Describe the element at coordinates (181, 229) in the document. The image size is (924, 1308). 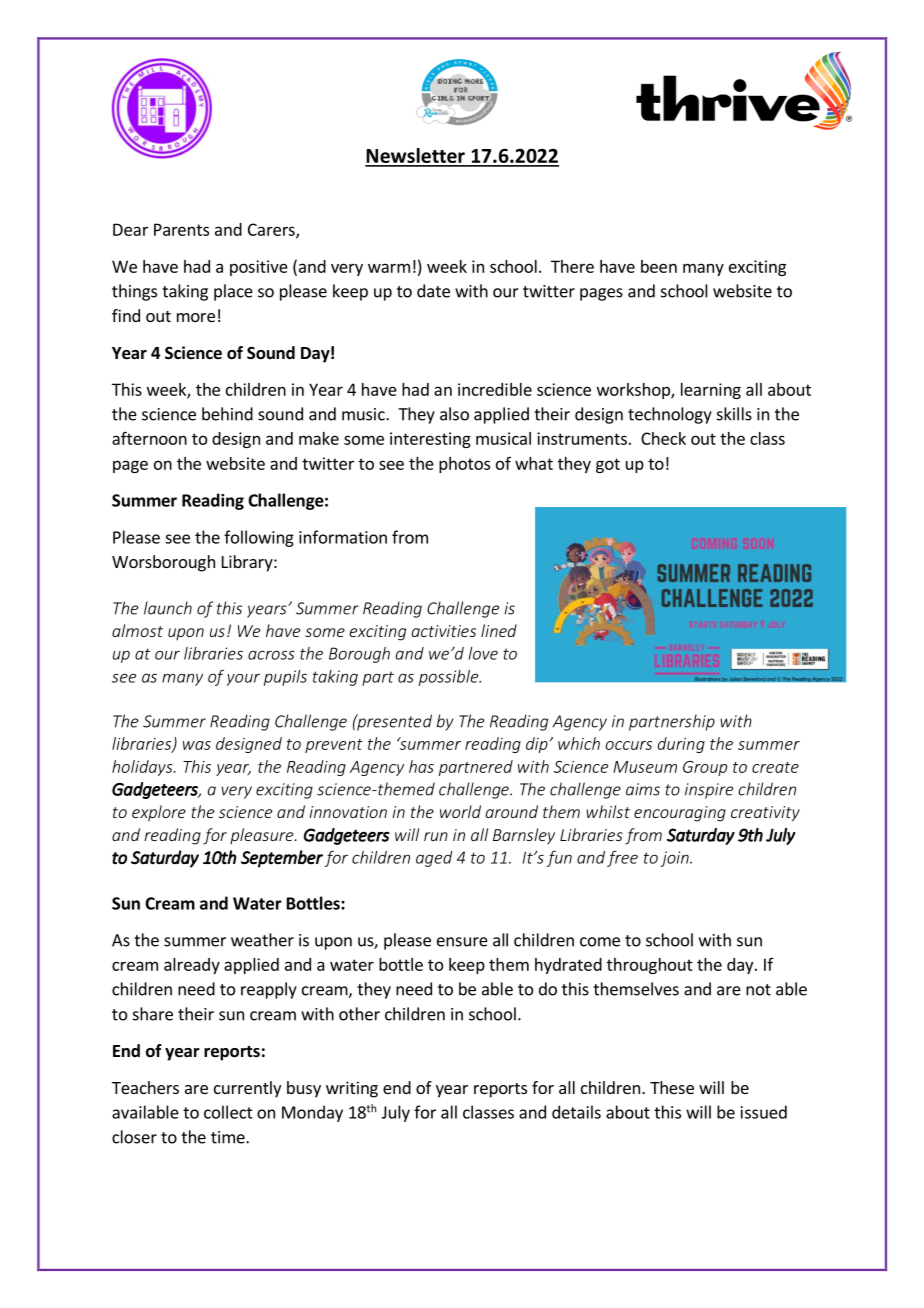
I see `Parents` at that location.
